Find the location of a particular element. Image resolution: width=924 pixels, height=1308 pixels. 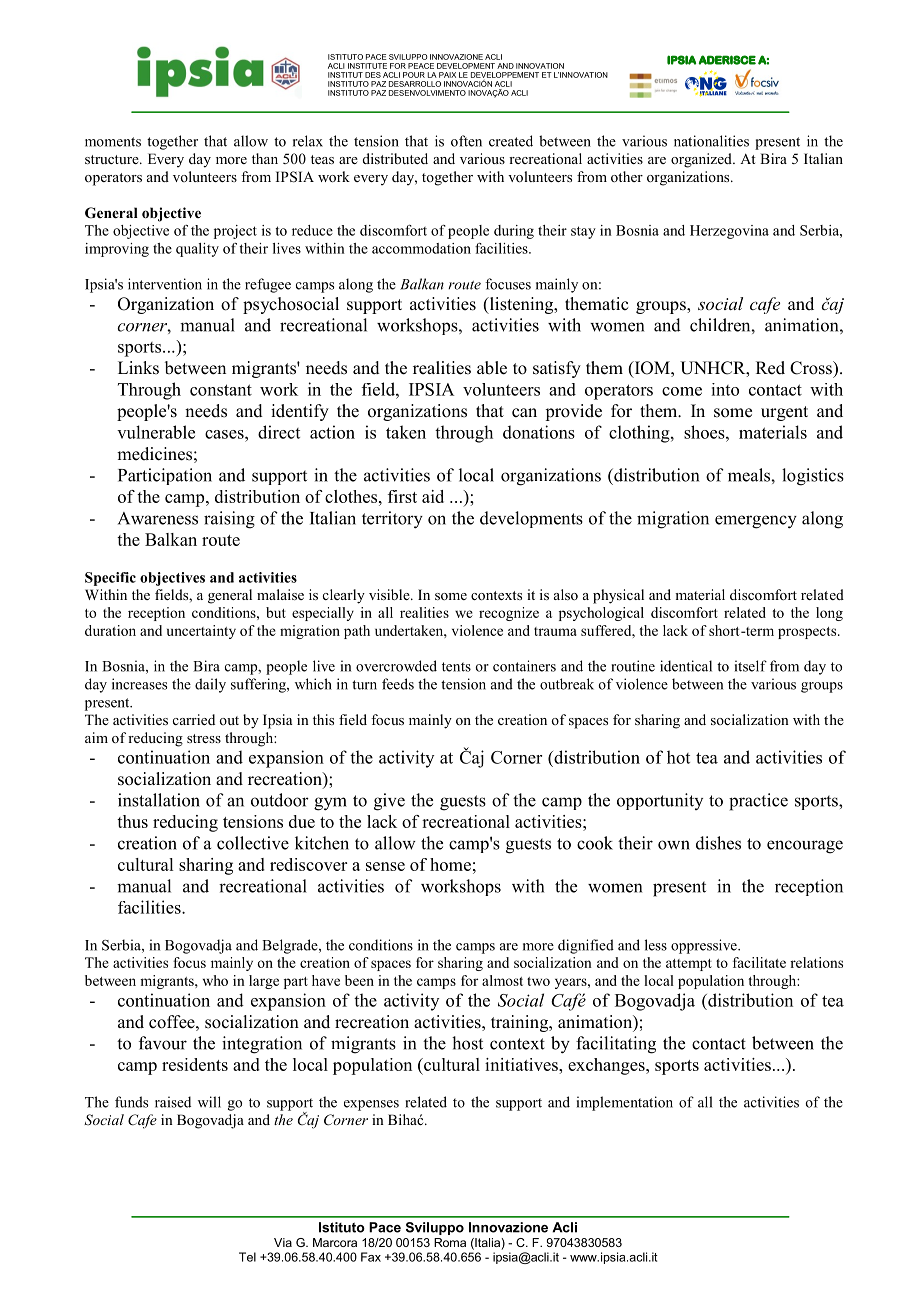

nationalities is located at coordinates (711, 141).
